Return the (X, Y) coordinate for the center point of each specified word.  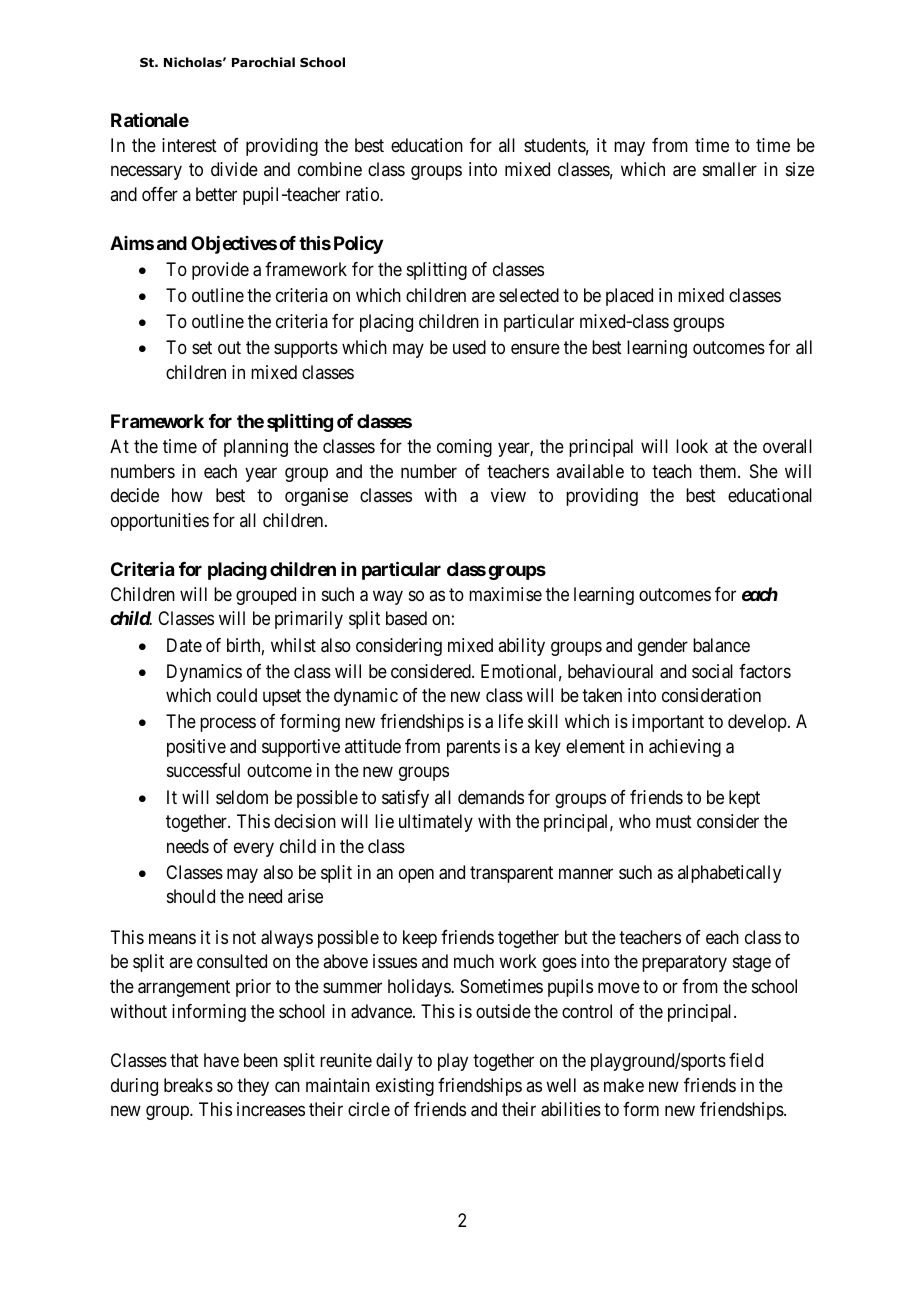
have (221, 1060)
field (746, 1060)
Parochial (263, 62)
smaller (730, 169)
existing (405, 1087)
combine (330, 169)
